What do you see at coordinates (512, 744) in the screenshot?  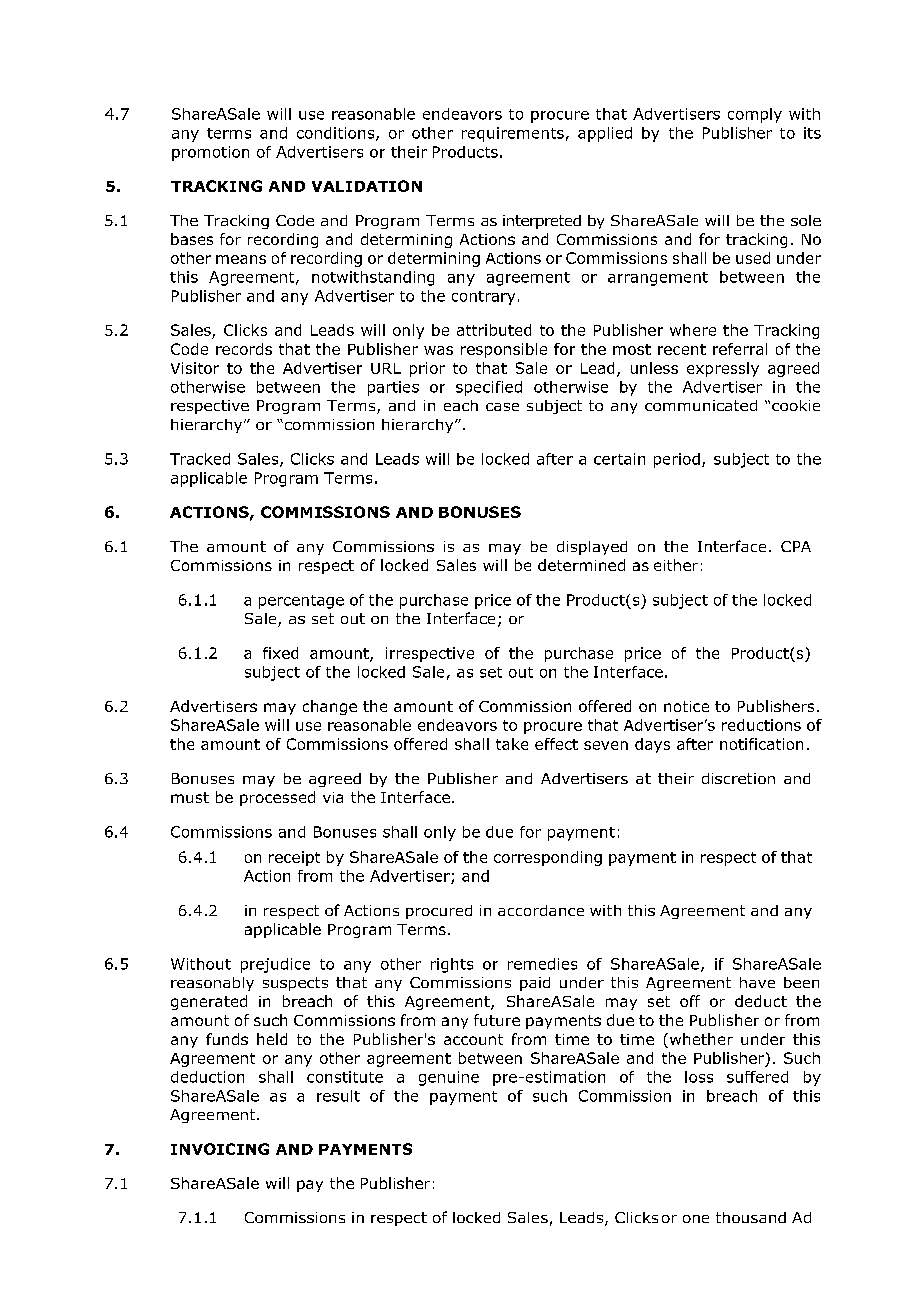 I see `take` at bounding box center [512, 744].
